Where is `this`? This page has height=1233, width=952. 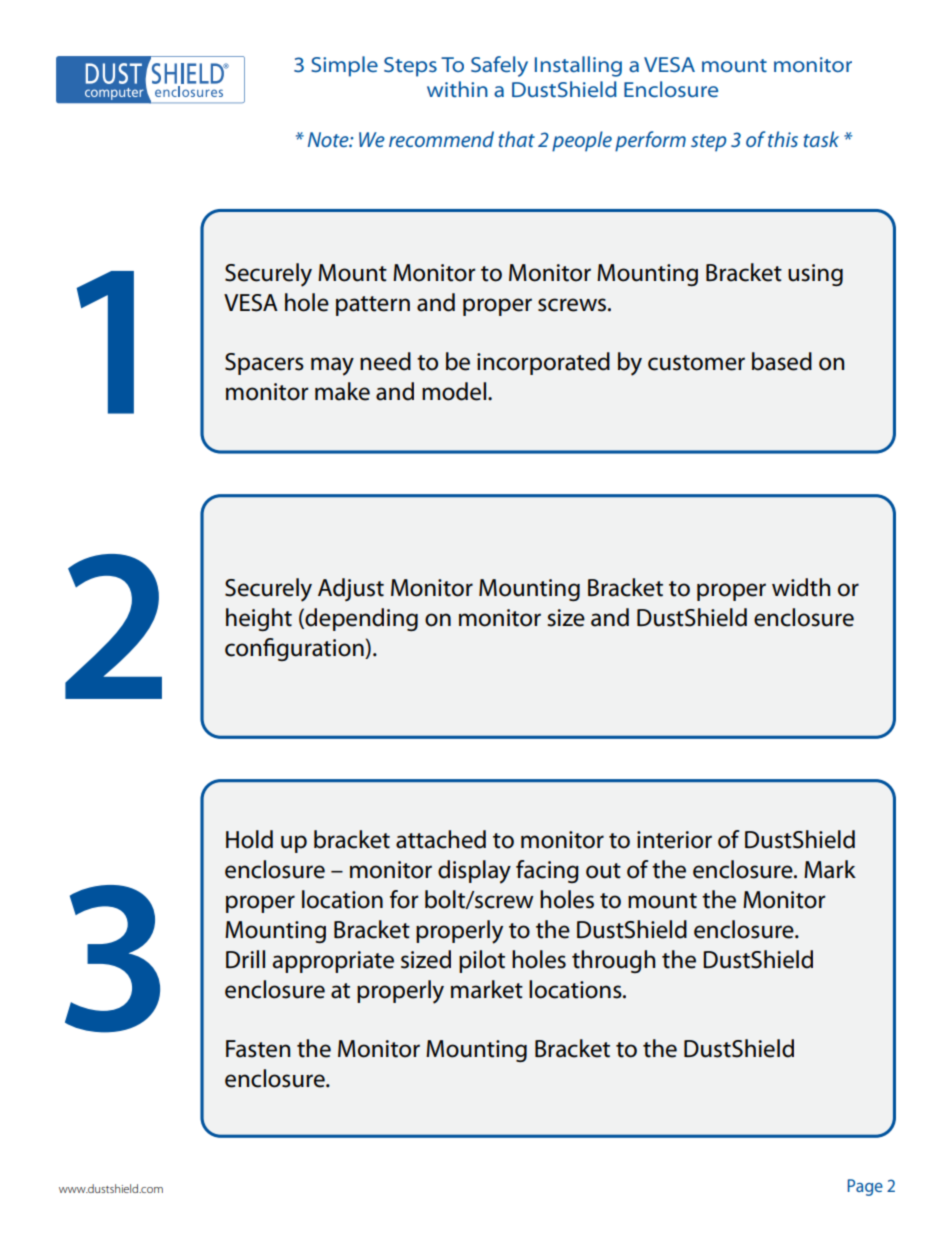
this is located at coordinates (783, 139).
